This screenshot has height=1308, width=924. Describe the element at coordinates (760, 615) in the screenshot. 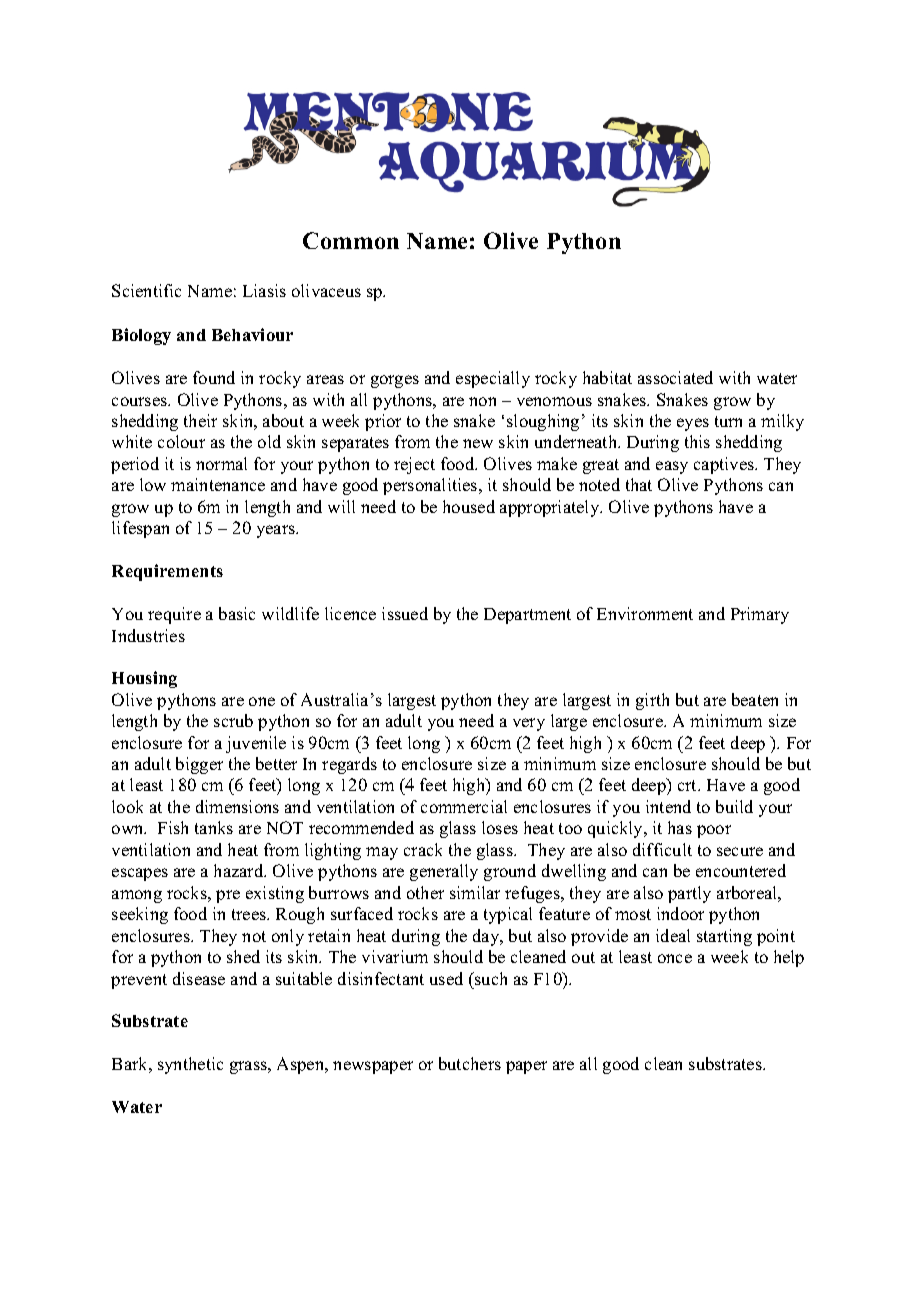

I see `Primary` at that location.
